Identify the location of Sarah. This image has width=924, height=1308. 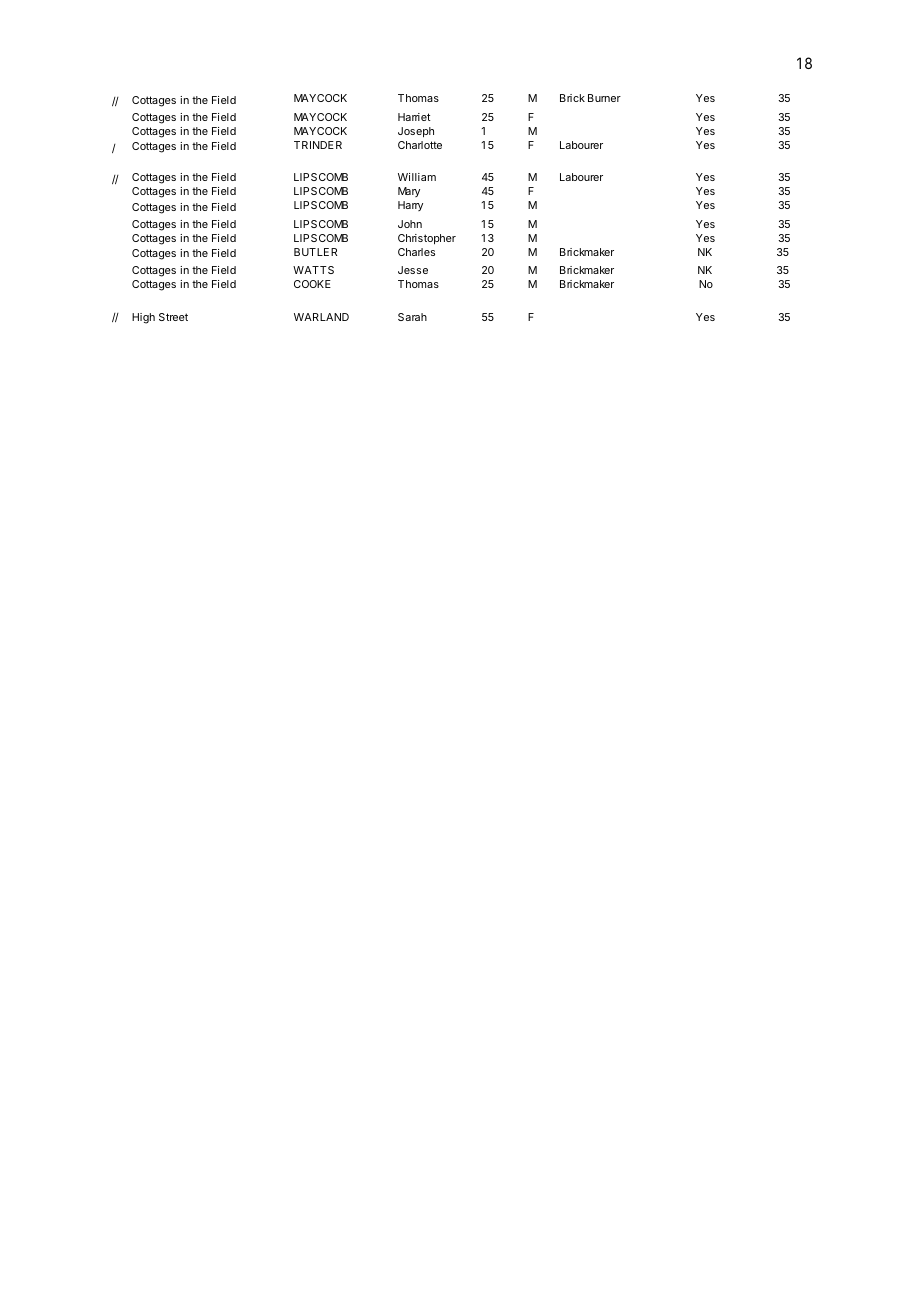
(412, 317).
